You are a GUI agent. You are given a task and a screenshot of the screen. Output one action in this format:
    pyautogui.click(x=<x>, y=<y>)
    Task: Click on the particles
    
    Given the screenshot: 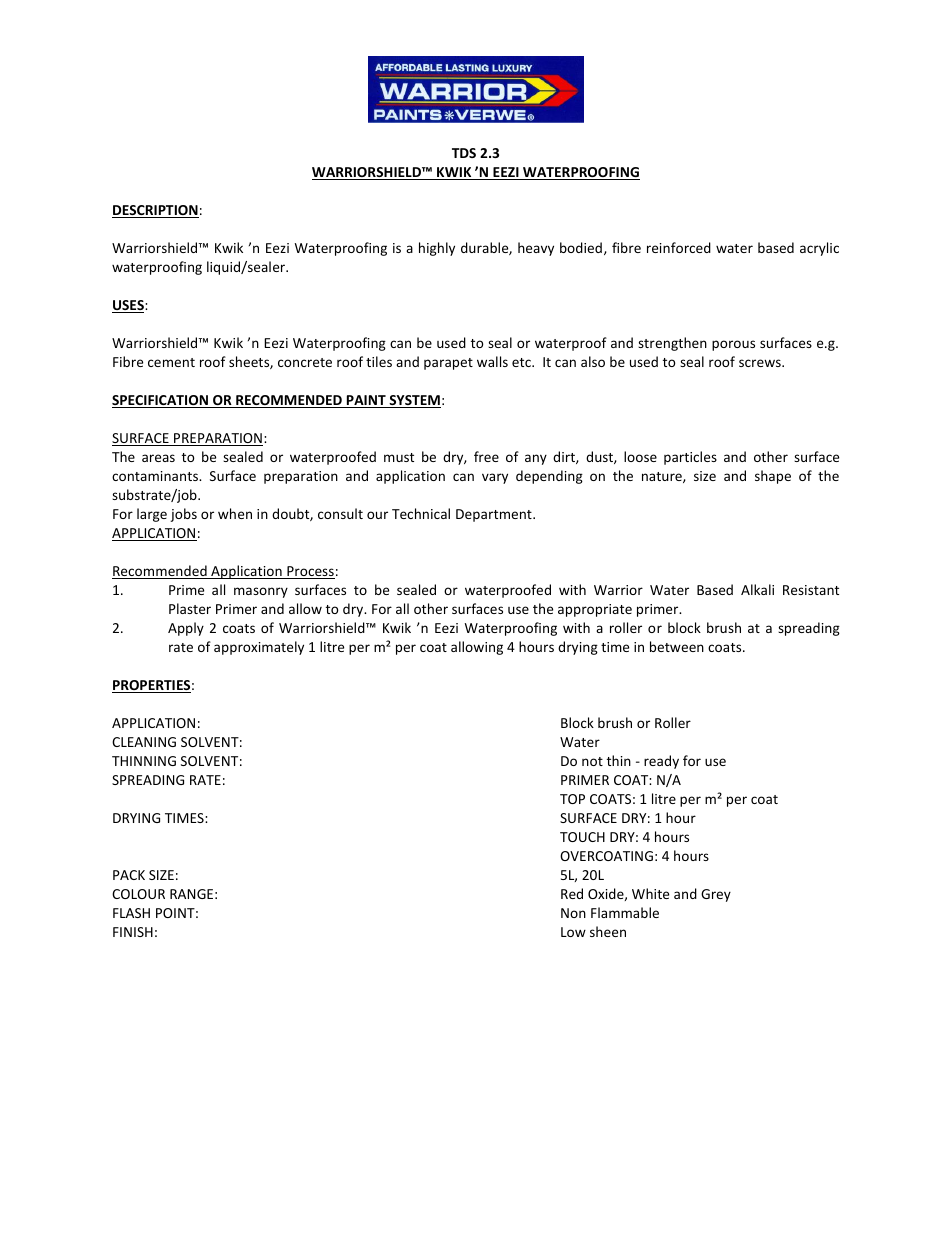 What is the action you would take?
    pyautogui.click(x=690, y=458)
